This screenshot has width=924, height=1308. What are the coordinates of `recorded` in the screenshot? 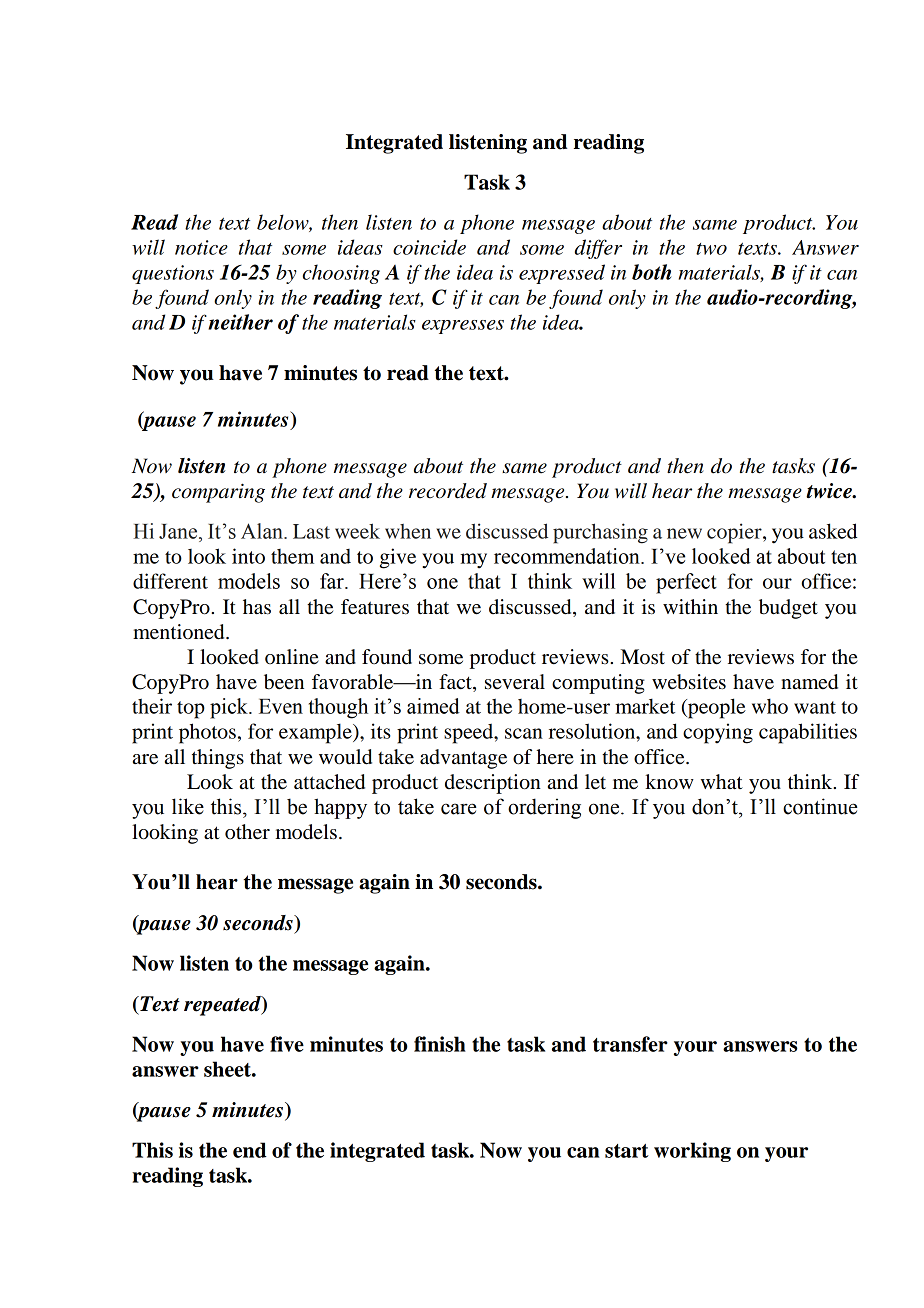 It's located at (448, 491).
